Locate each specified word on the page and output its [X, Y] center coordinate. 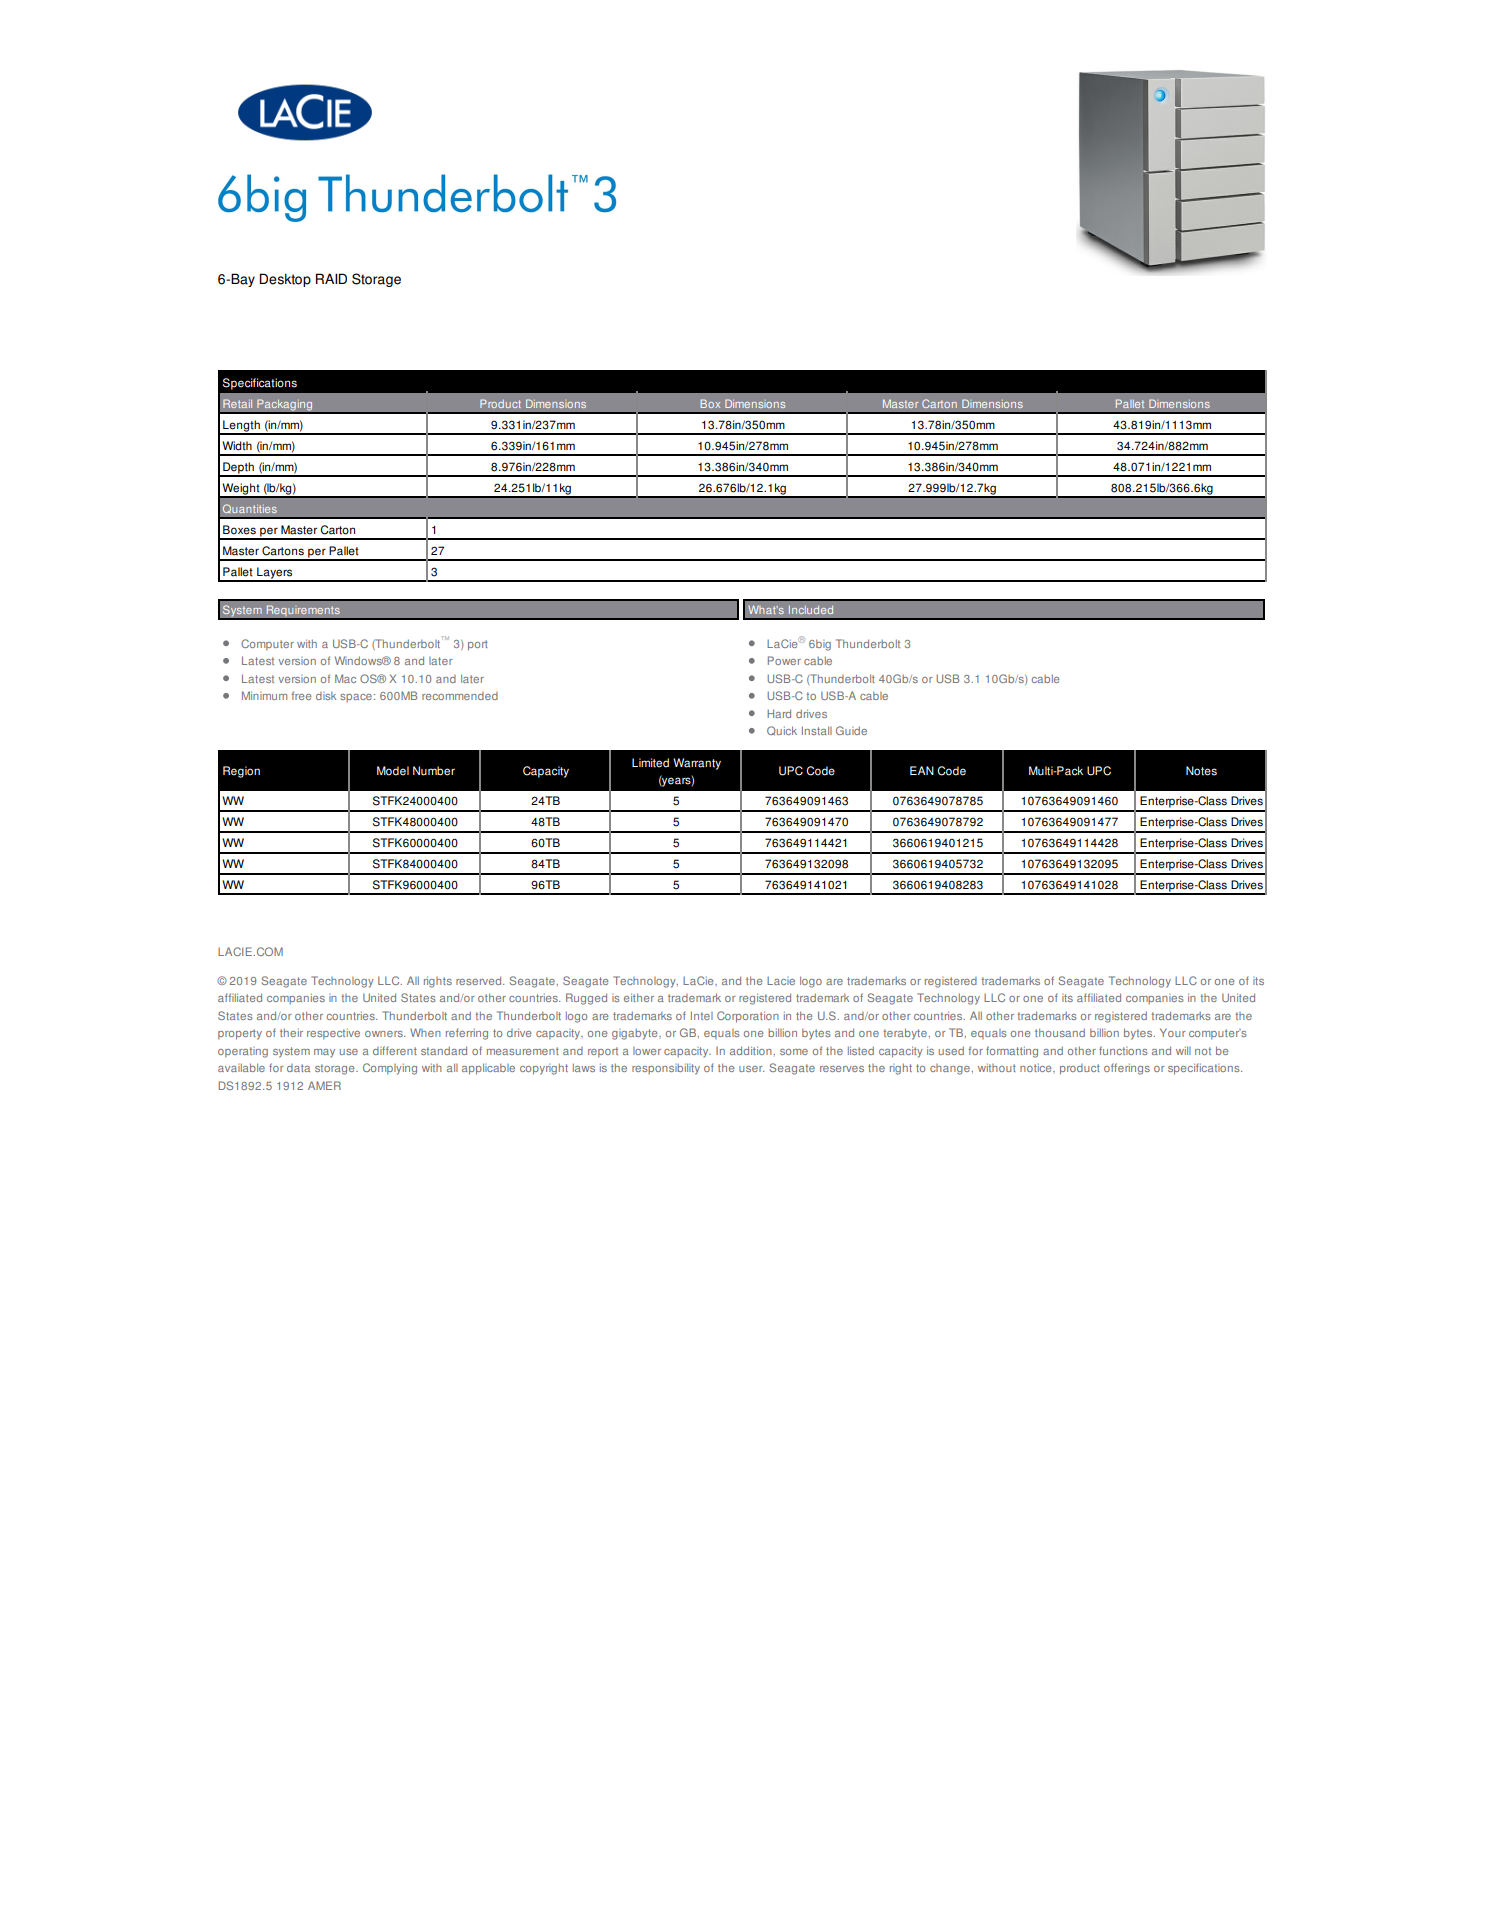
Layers [275, 574]
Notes [1201, 771]
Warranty [697, 764]
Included [811, 610]
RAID [331, 278]
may [324, 1053]
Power [784, 660]
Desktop [285, 280]
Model [393, 771]
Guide [851, 730]
